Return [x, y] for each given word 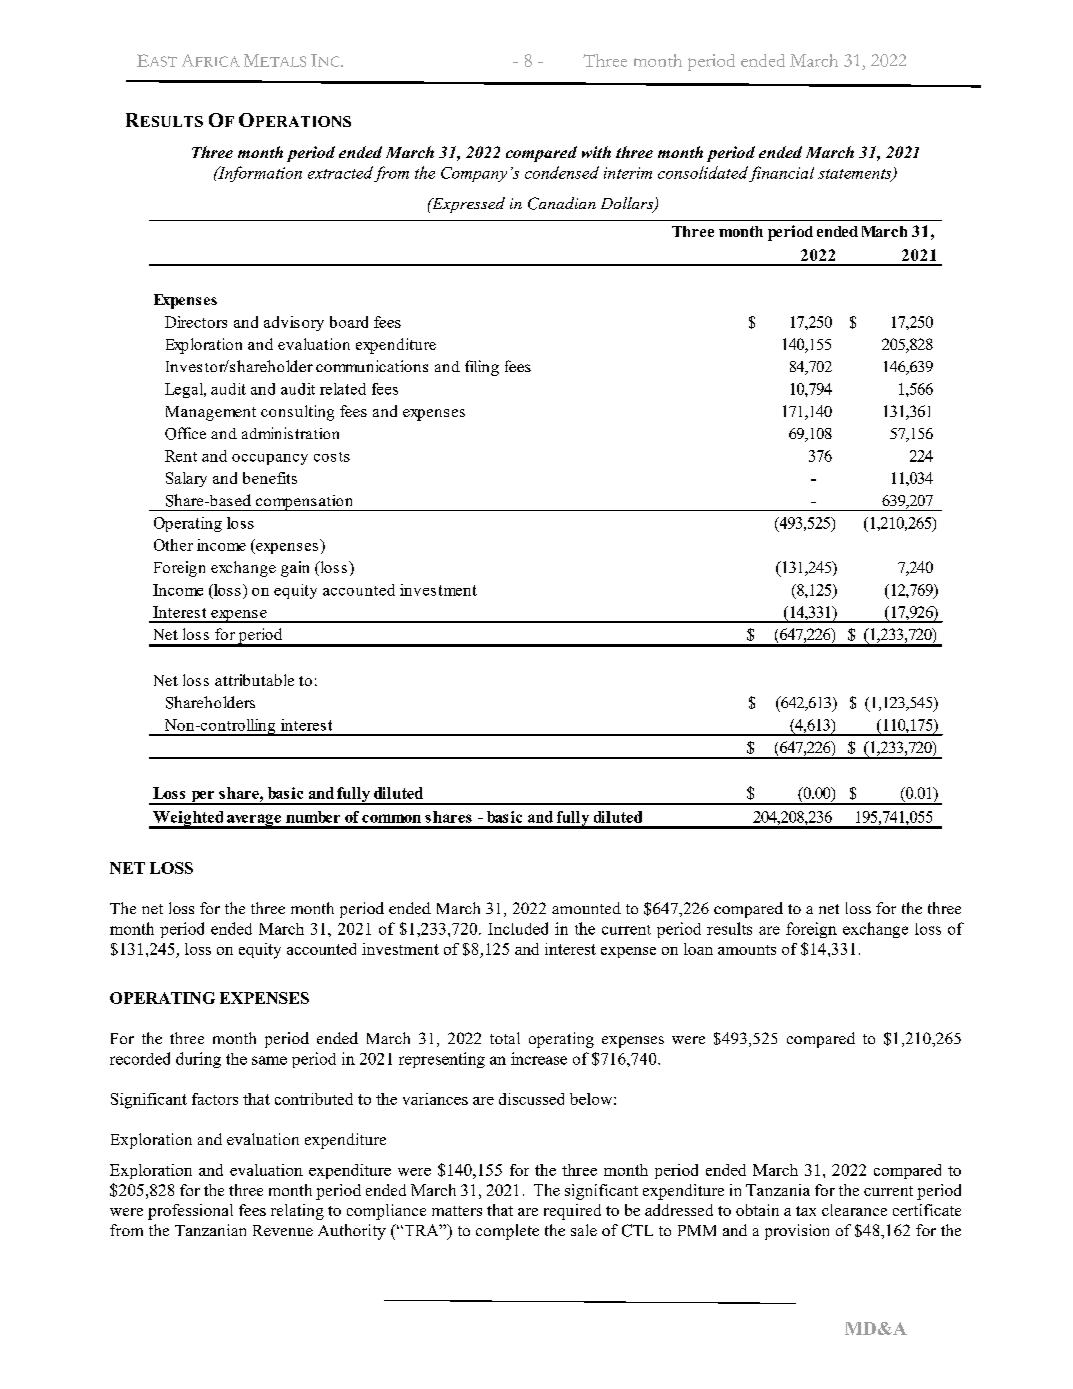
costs [332, 457]
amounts [747, 950]
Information [259, 174]
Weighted [188, 820]
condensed [562, 172]
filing [482, 368]
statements [856, 175]
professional [190, 1212]
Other [173, 545]
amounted [586, 908]
